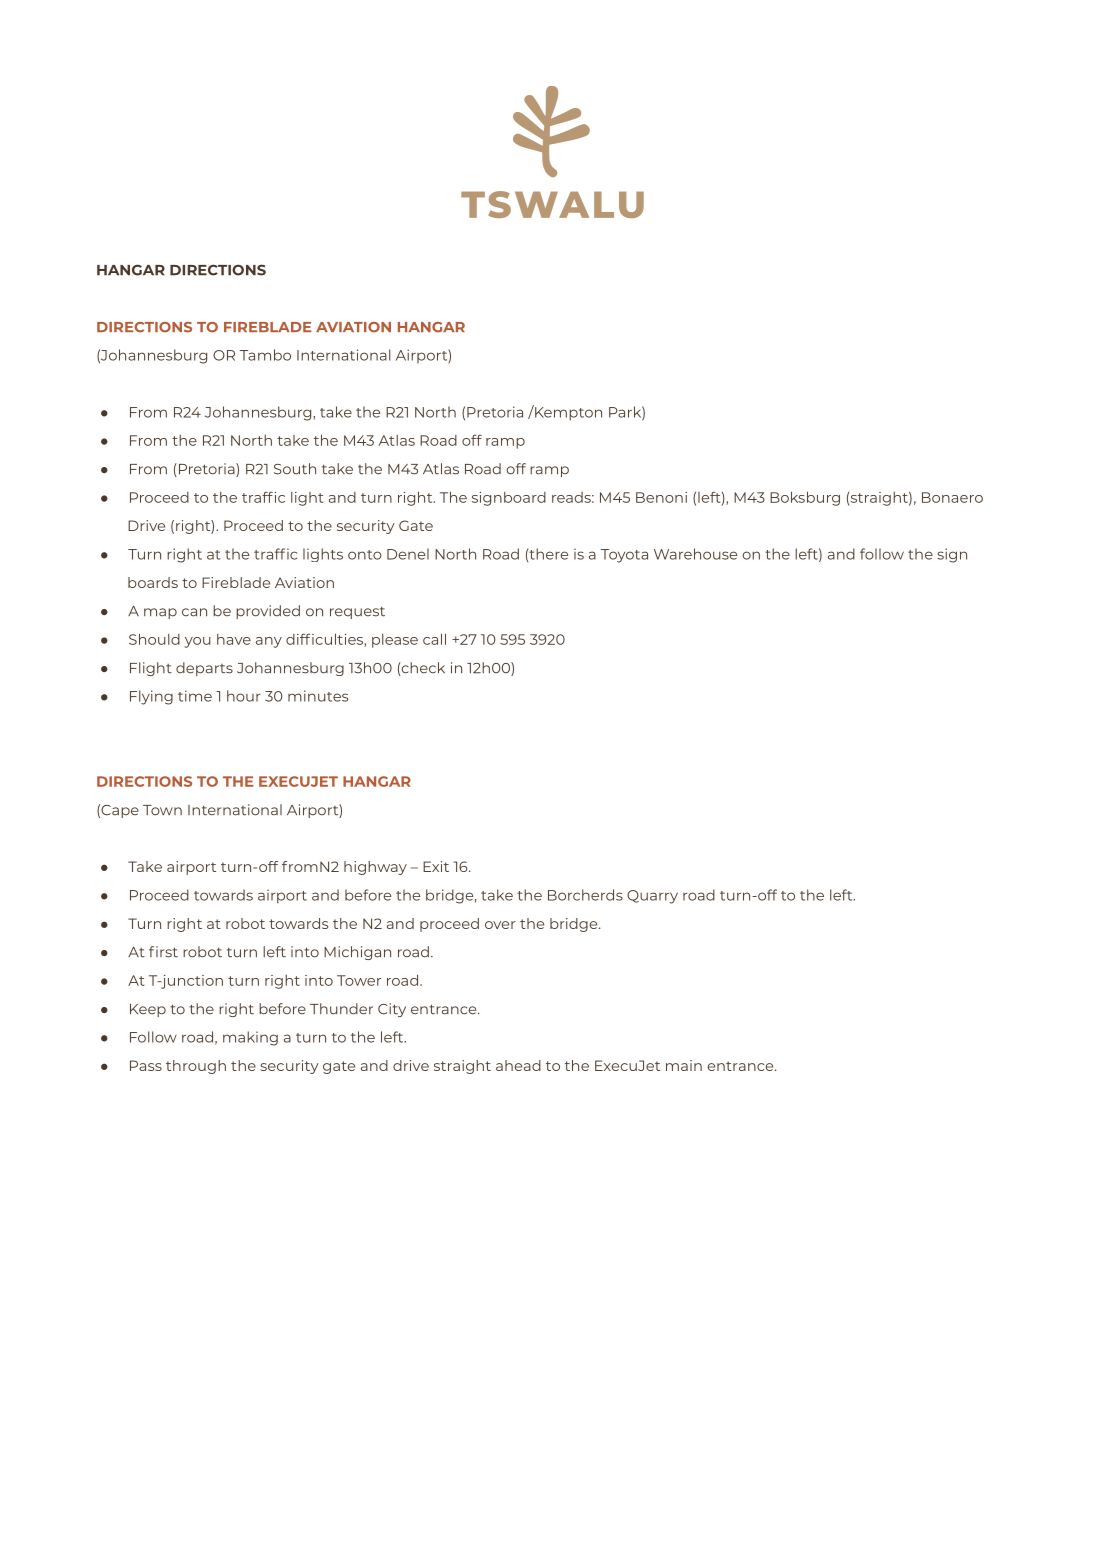  I want to click on Exit, so click(436, 866).
